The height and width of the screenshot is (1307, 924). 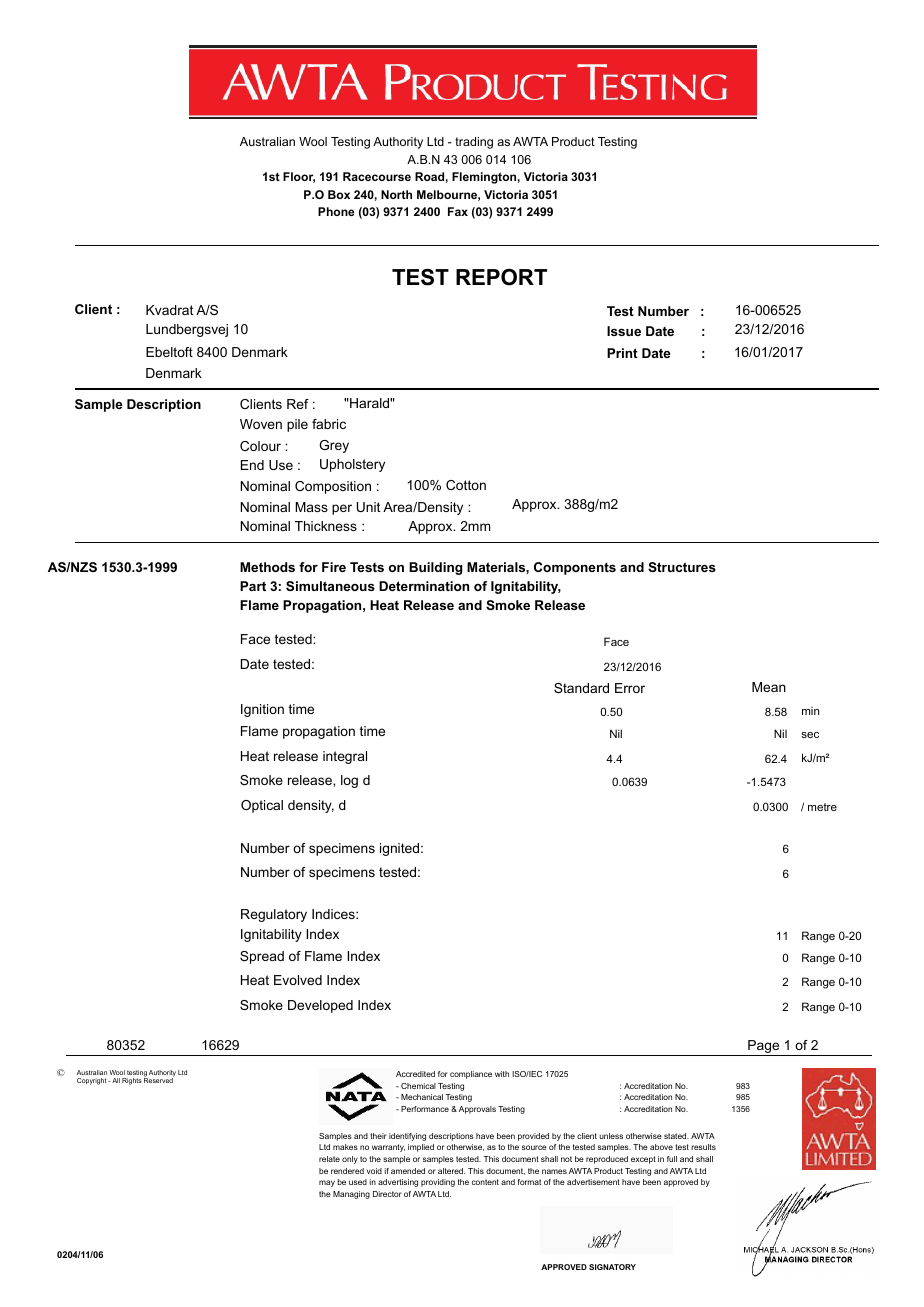 What do you see at coordinates (435, 568) in the screenshot?
I see `Building` at bounding box center [435, 568].
